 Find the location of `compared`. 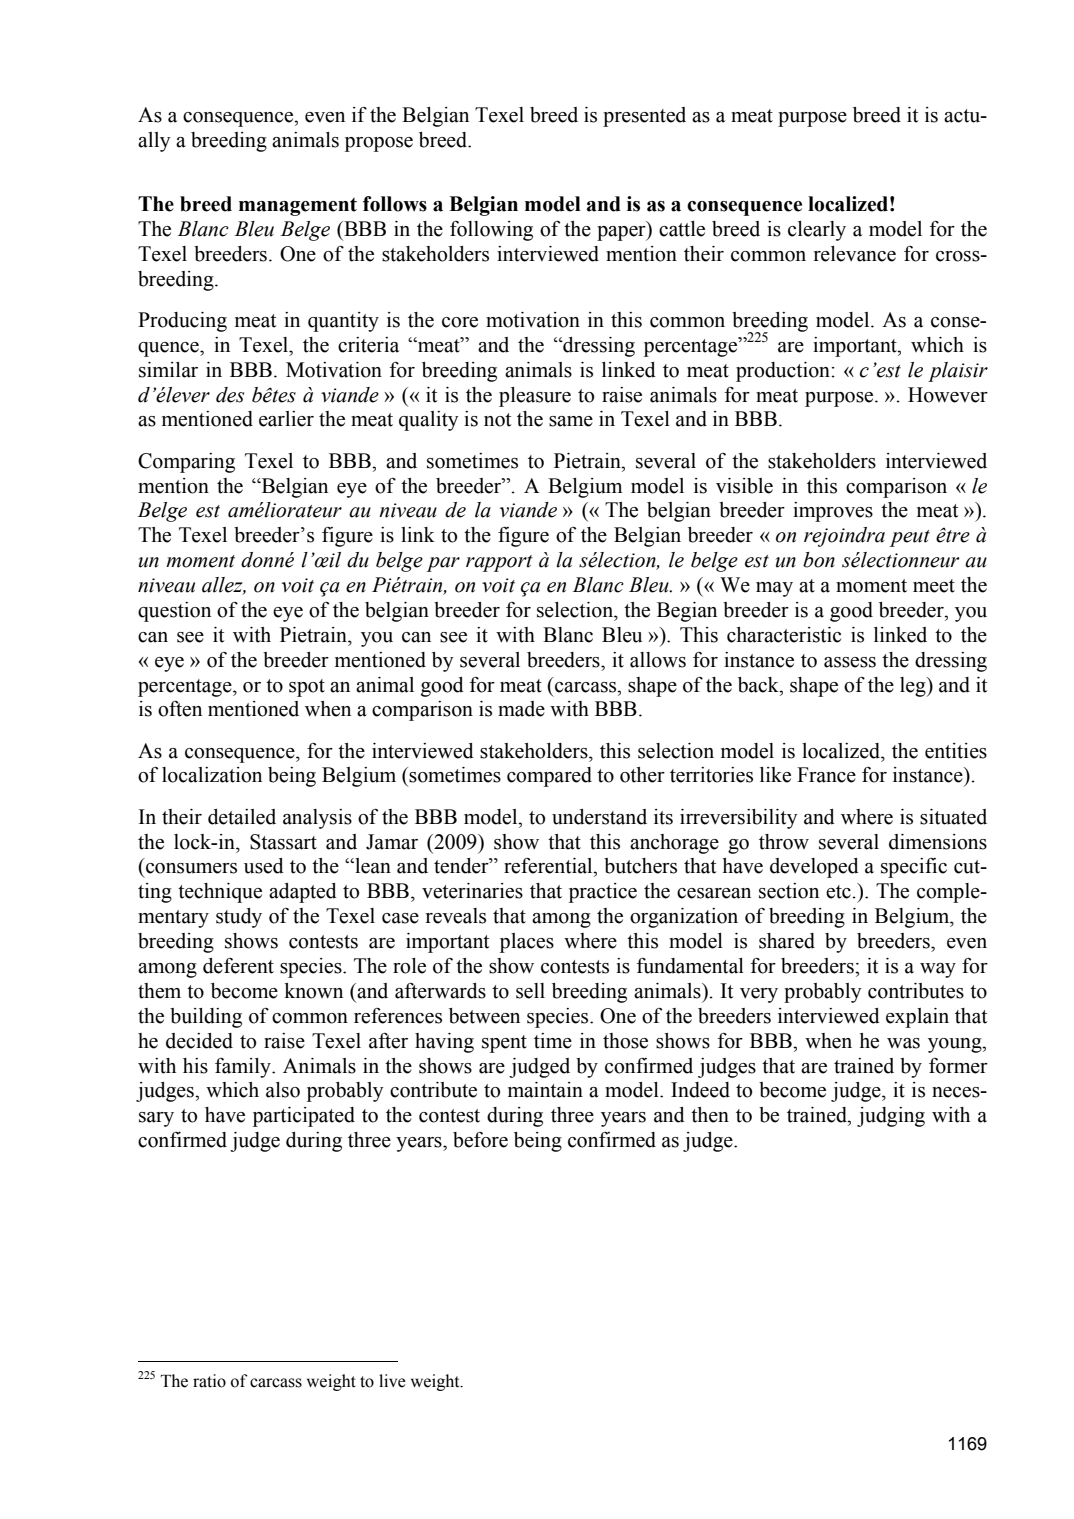

compared is located at coordinates (549, 777).
